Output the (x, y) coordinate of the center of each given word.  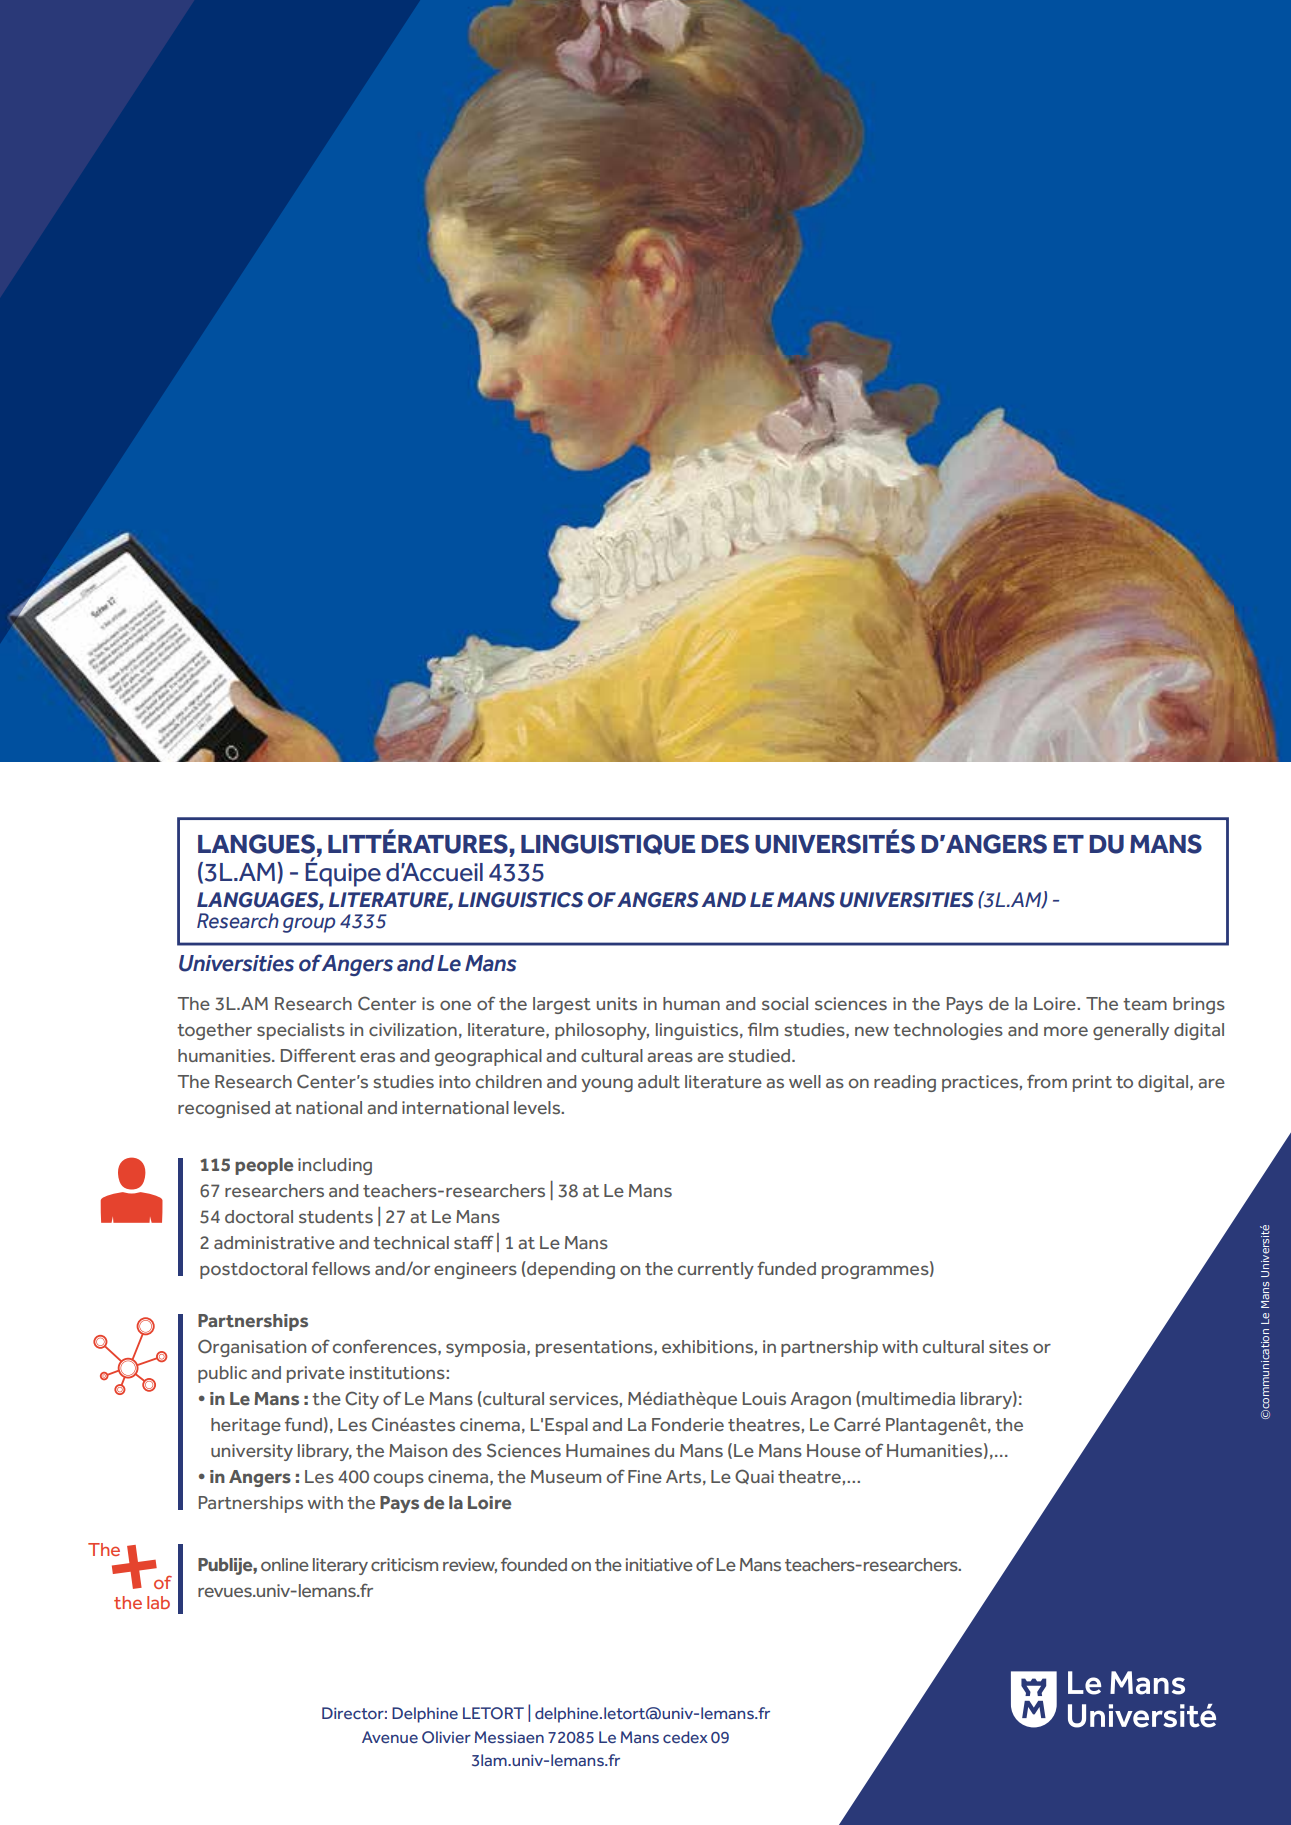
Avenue (390, 1737)
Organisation (252, 1348)
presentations (595, 1348)
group (309, 925)
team (1145, 1004)
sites (1008, 1346)
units (617, 1003)
